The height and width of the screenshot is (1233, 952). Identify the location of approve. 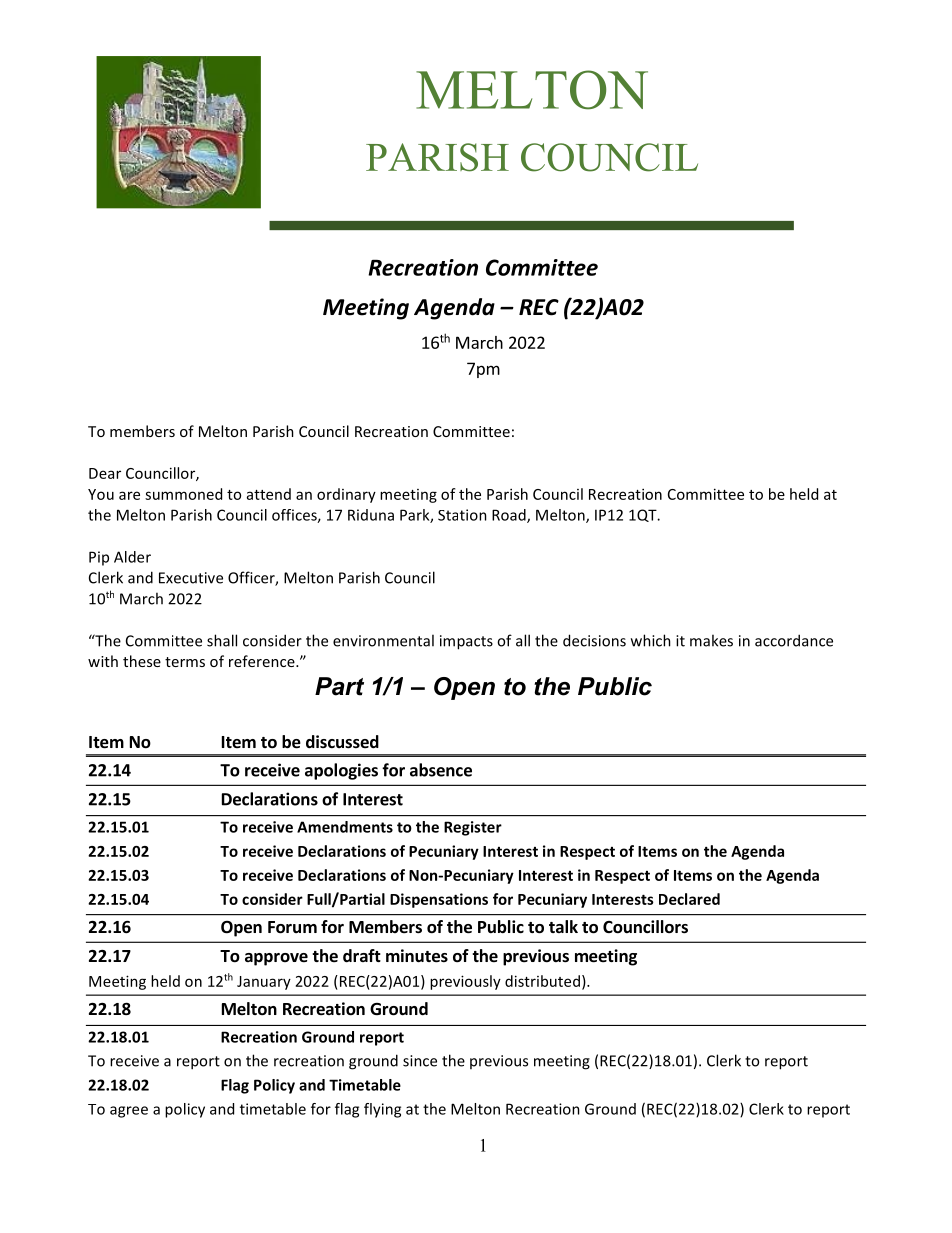
(276, 959).
